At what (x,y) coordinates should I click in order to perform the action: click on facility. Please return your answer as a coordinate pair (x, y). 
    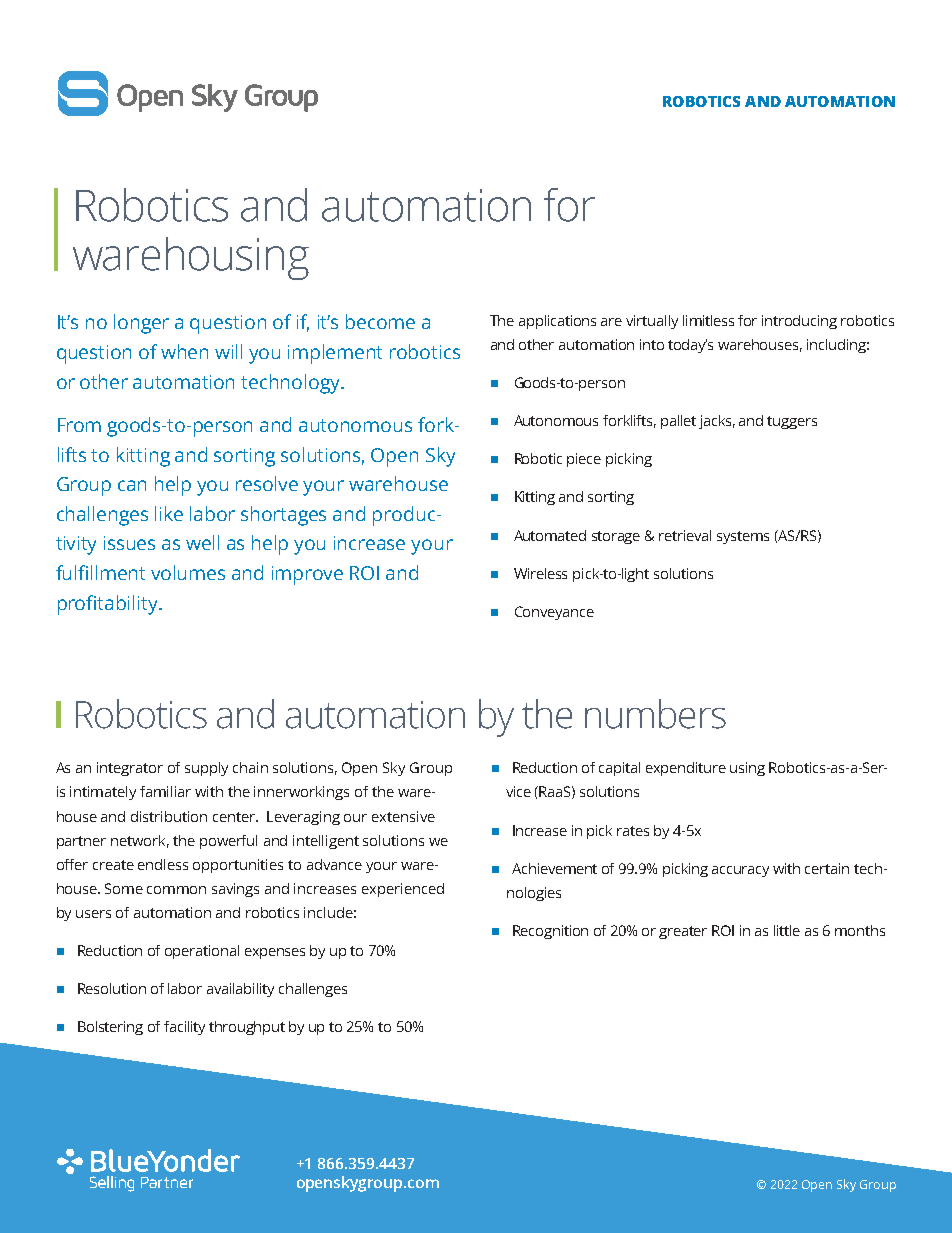
    Looking at the image, I should click on (184, 1028).
